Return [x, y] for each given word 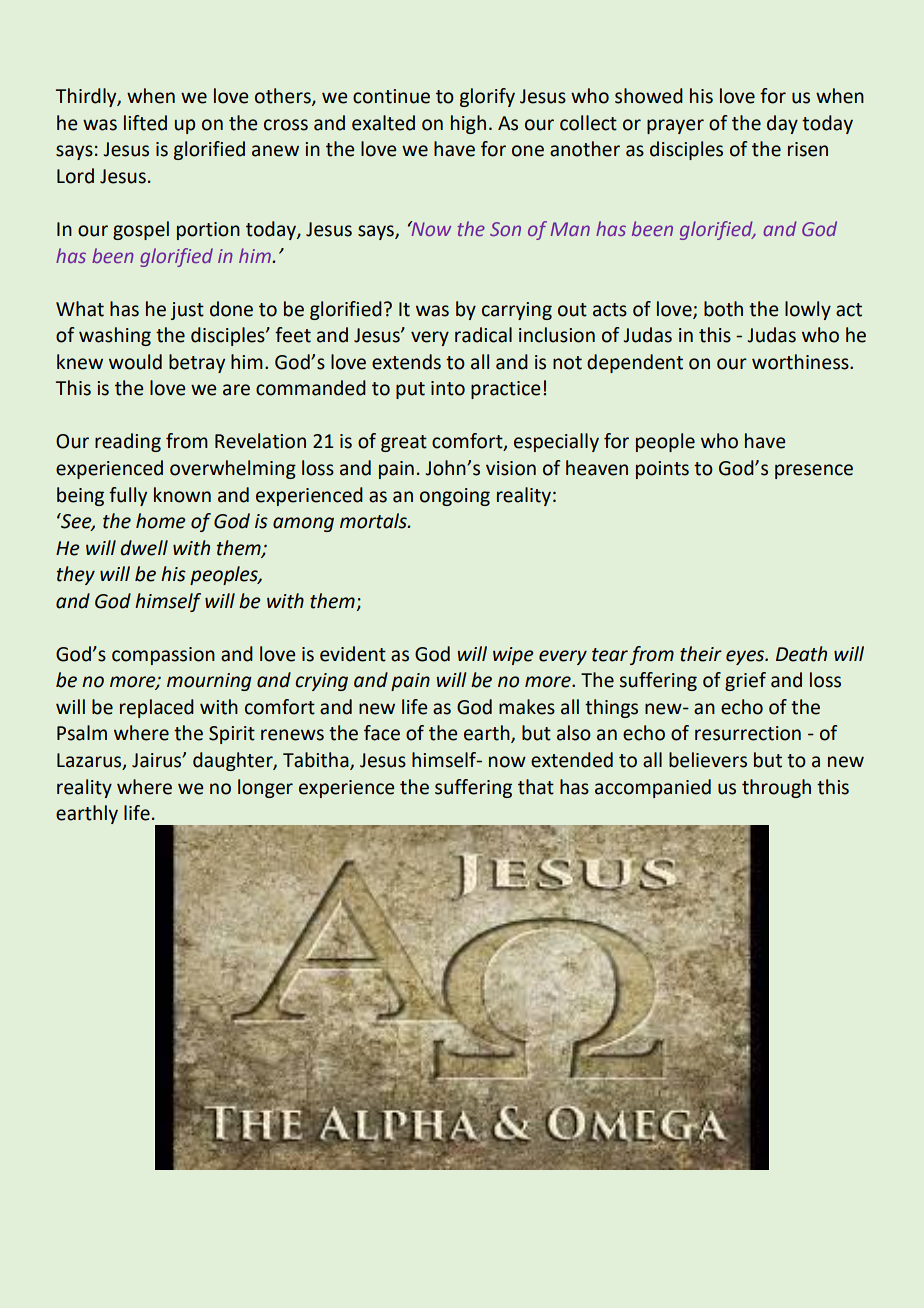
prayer [675, 126]
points [662, 470]
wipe [513, 656]
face [382, 733]
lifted [145, 123]
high [468, 124]
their [701, 654]
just [187, 311]
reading [128, 442]
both [723, 309]
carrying [517, 311]
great [404, 443]
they [76, 575]
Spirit [232, 735]
